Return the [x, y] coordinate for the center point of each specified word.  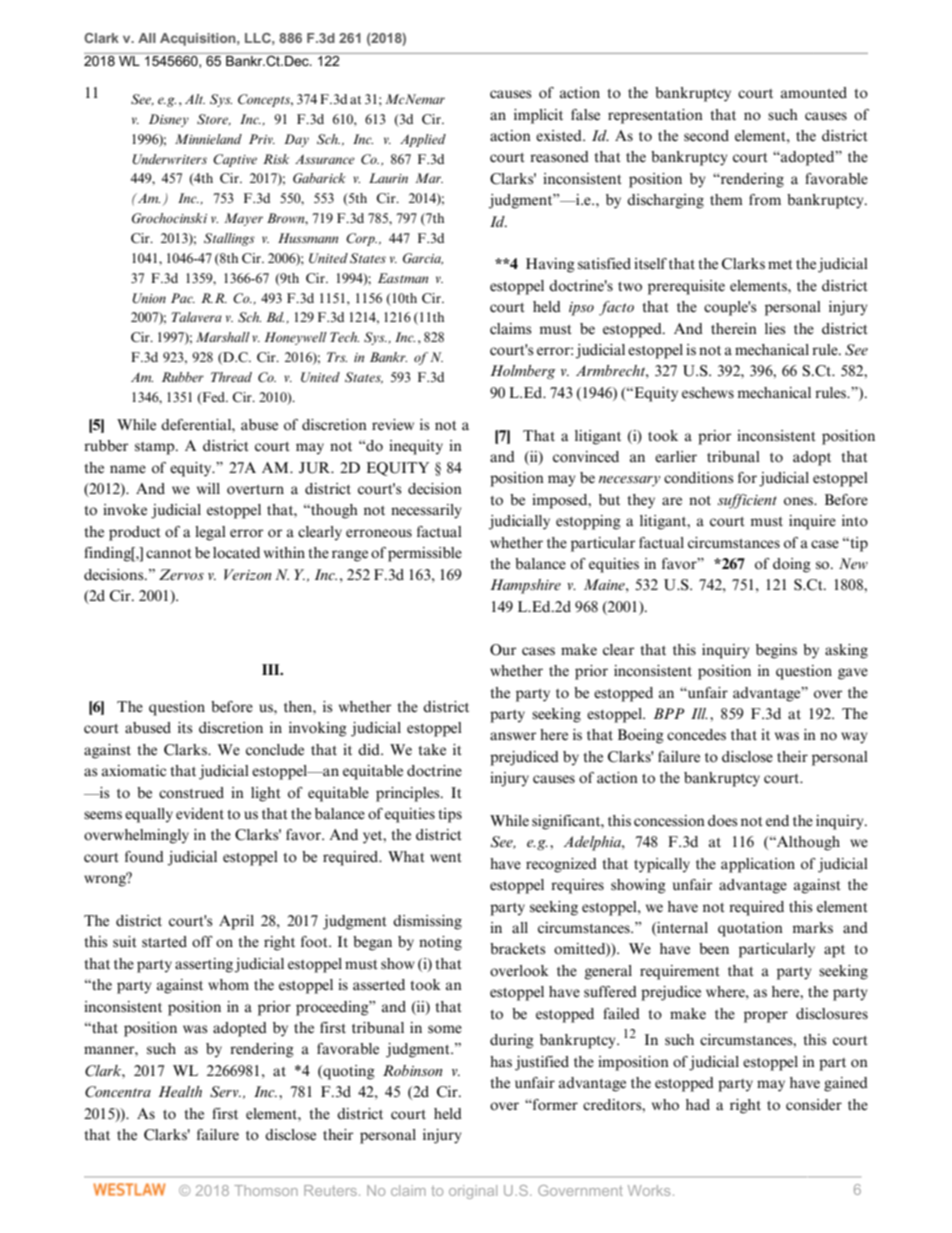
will [208, 488]
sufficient [747, 501]
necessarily [426, 511]
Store [214, 120]
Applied [423, 140]
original [473, 1192]
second [706, 136]
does [723, 821]
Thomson [266, 1190]
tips [450, 815]
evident [200, 814]
